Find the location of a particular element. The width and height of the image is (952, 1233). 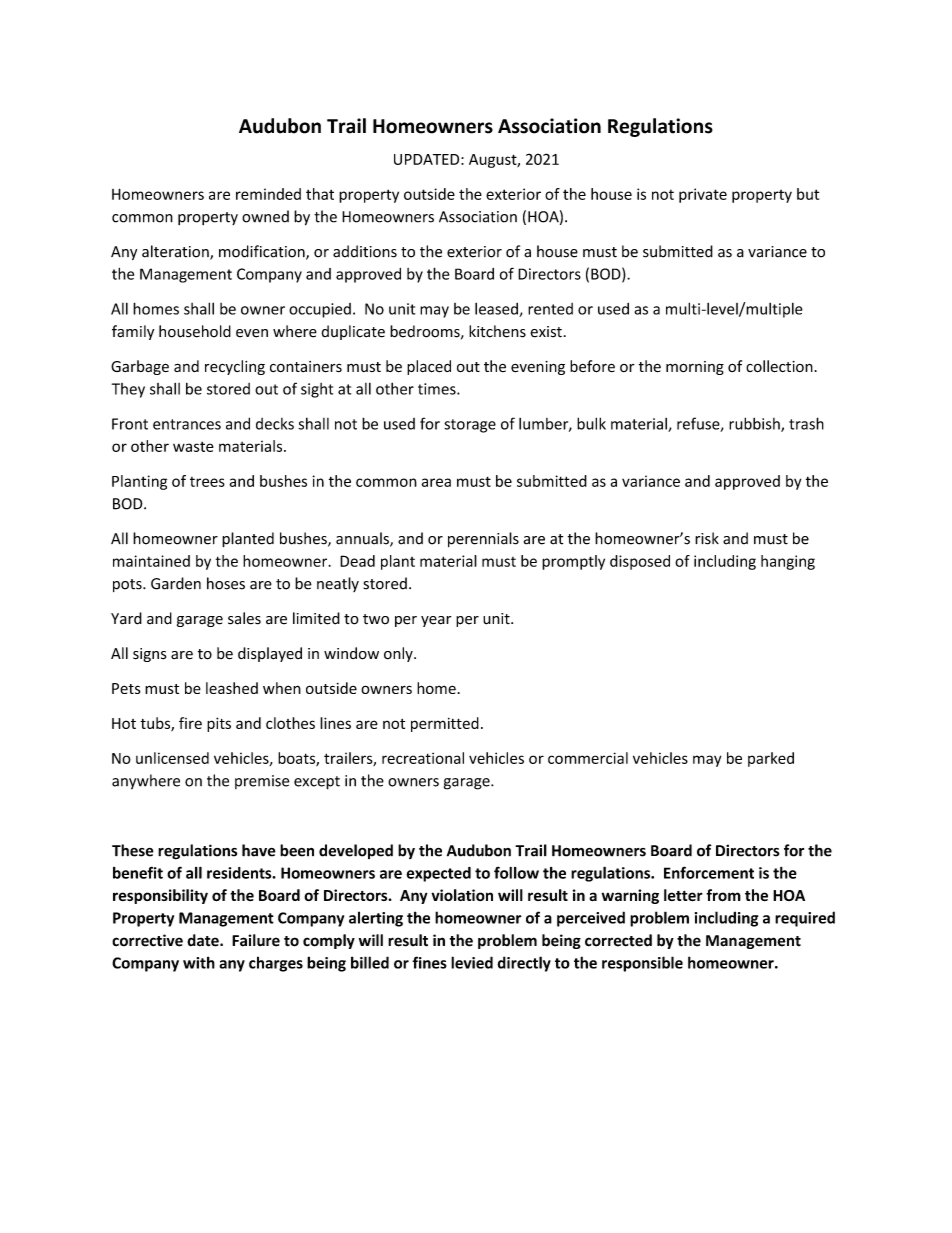

permitted is located at coordinates (445, 724).
